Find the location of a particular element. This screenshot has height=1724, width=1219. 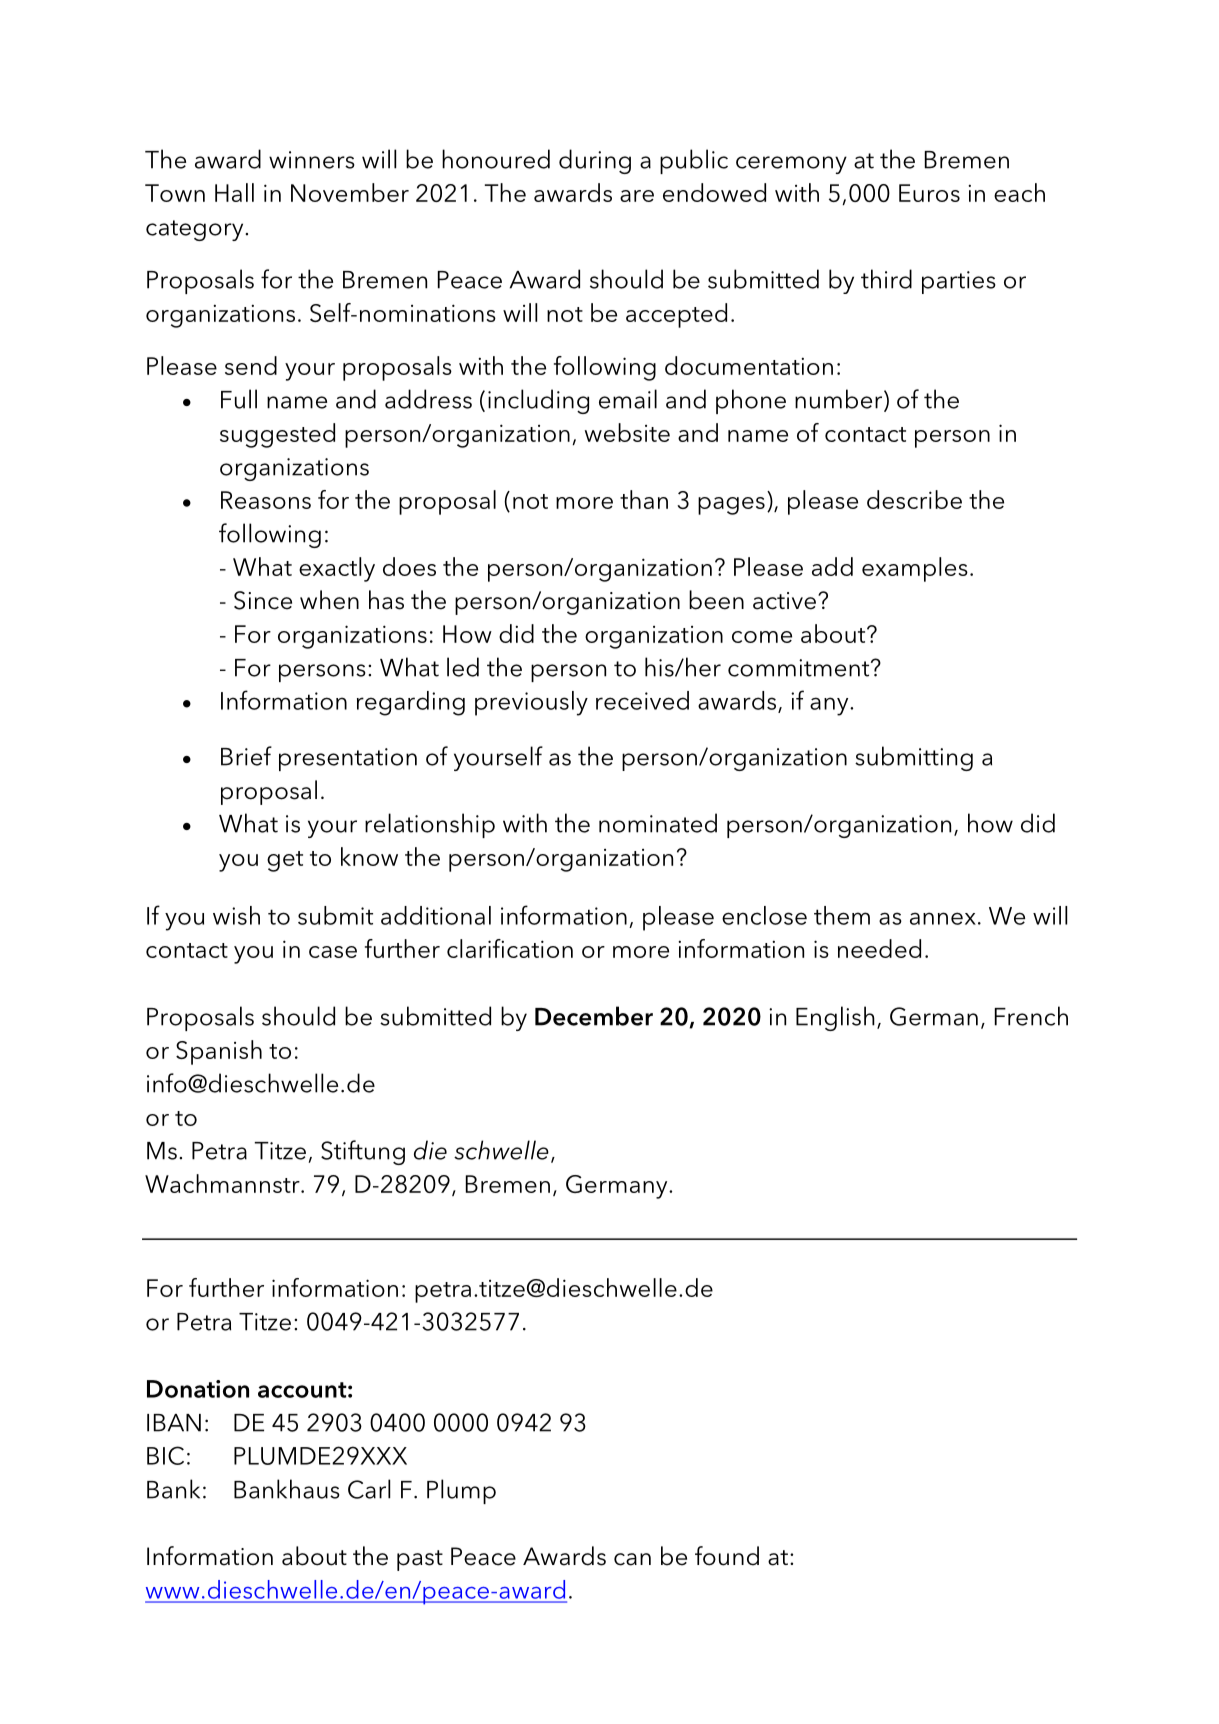

Euros is located at coordinates (929, 193).
